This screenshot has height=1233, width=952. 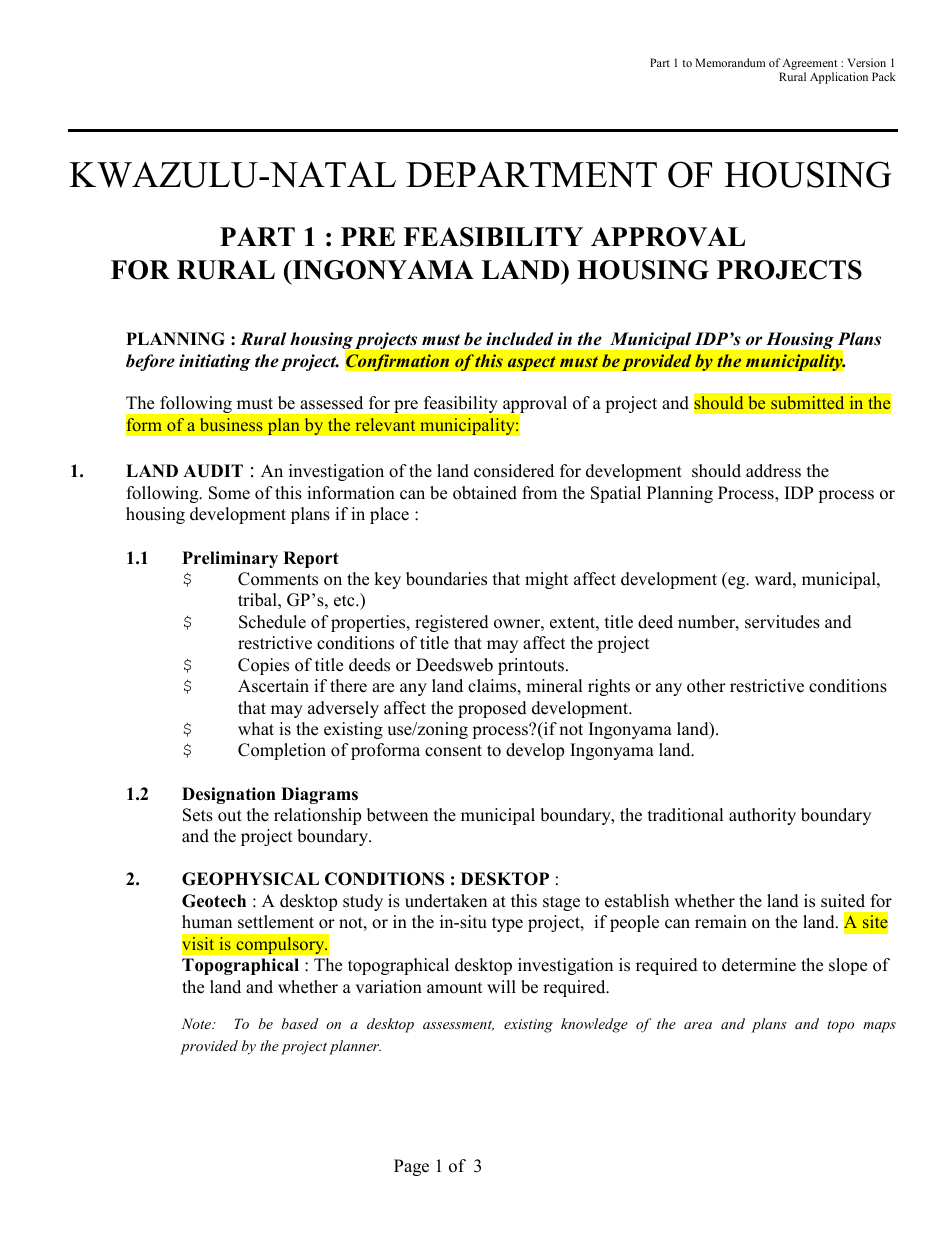 What do you see at coordinates (730, 62) in the screenshot?
I see `Memorandum` at bounding box center [730, 62].
